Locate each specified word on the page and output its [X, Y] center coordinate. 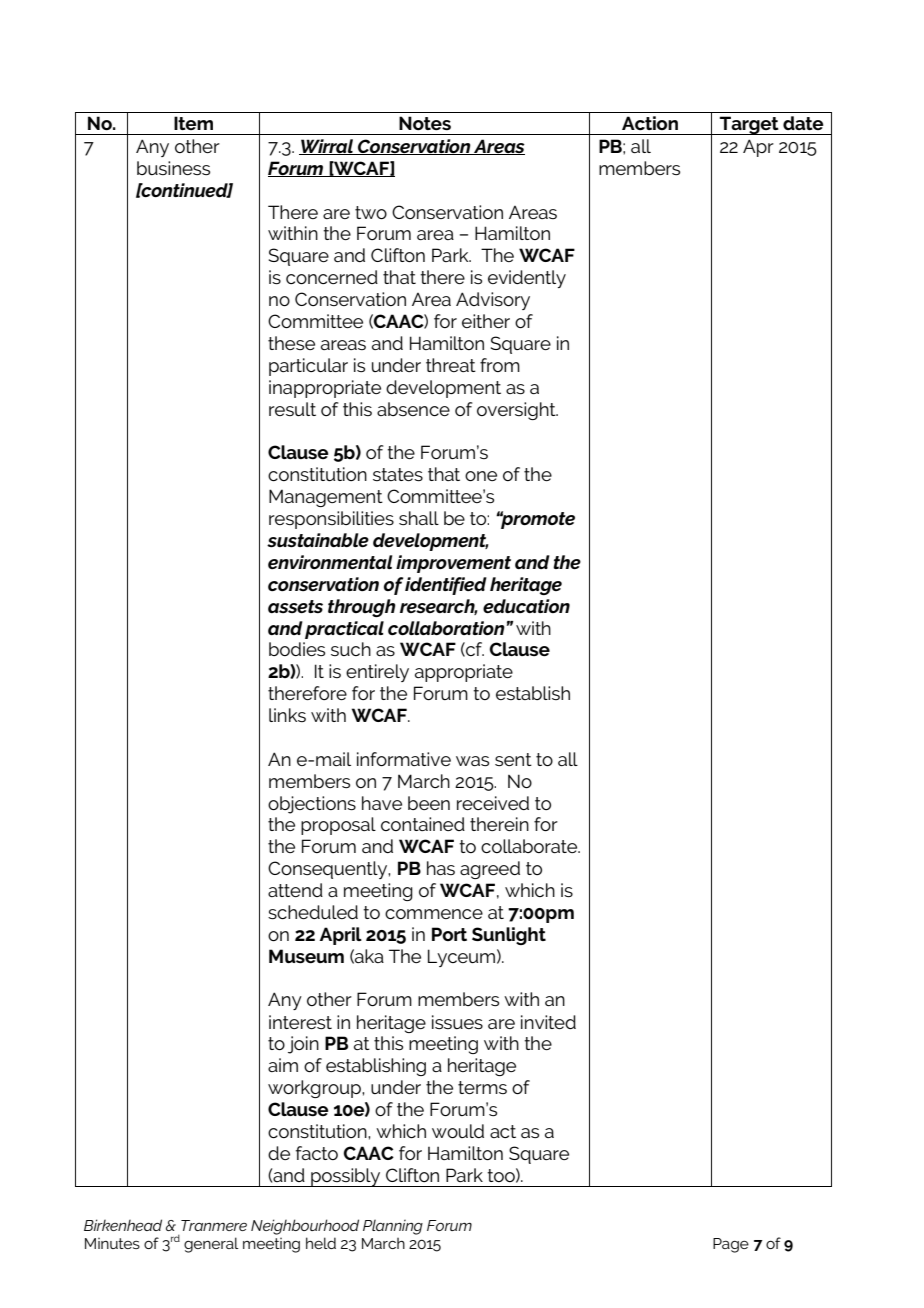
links [287, 715]
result [292, 409]
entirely [377, 673]
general [211, 1245]
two [371, 212]
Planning [393, 1227]
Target [749, 125]
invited [548, 1022]
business [173, 168]
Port [449, 934]
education [526, 606]
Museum [306, 956]
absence [413, 409]
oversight [517, 411]
